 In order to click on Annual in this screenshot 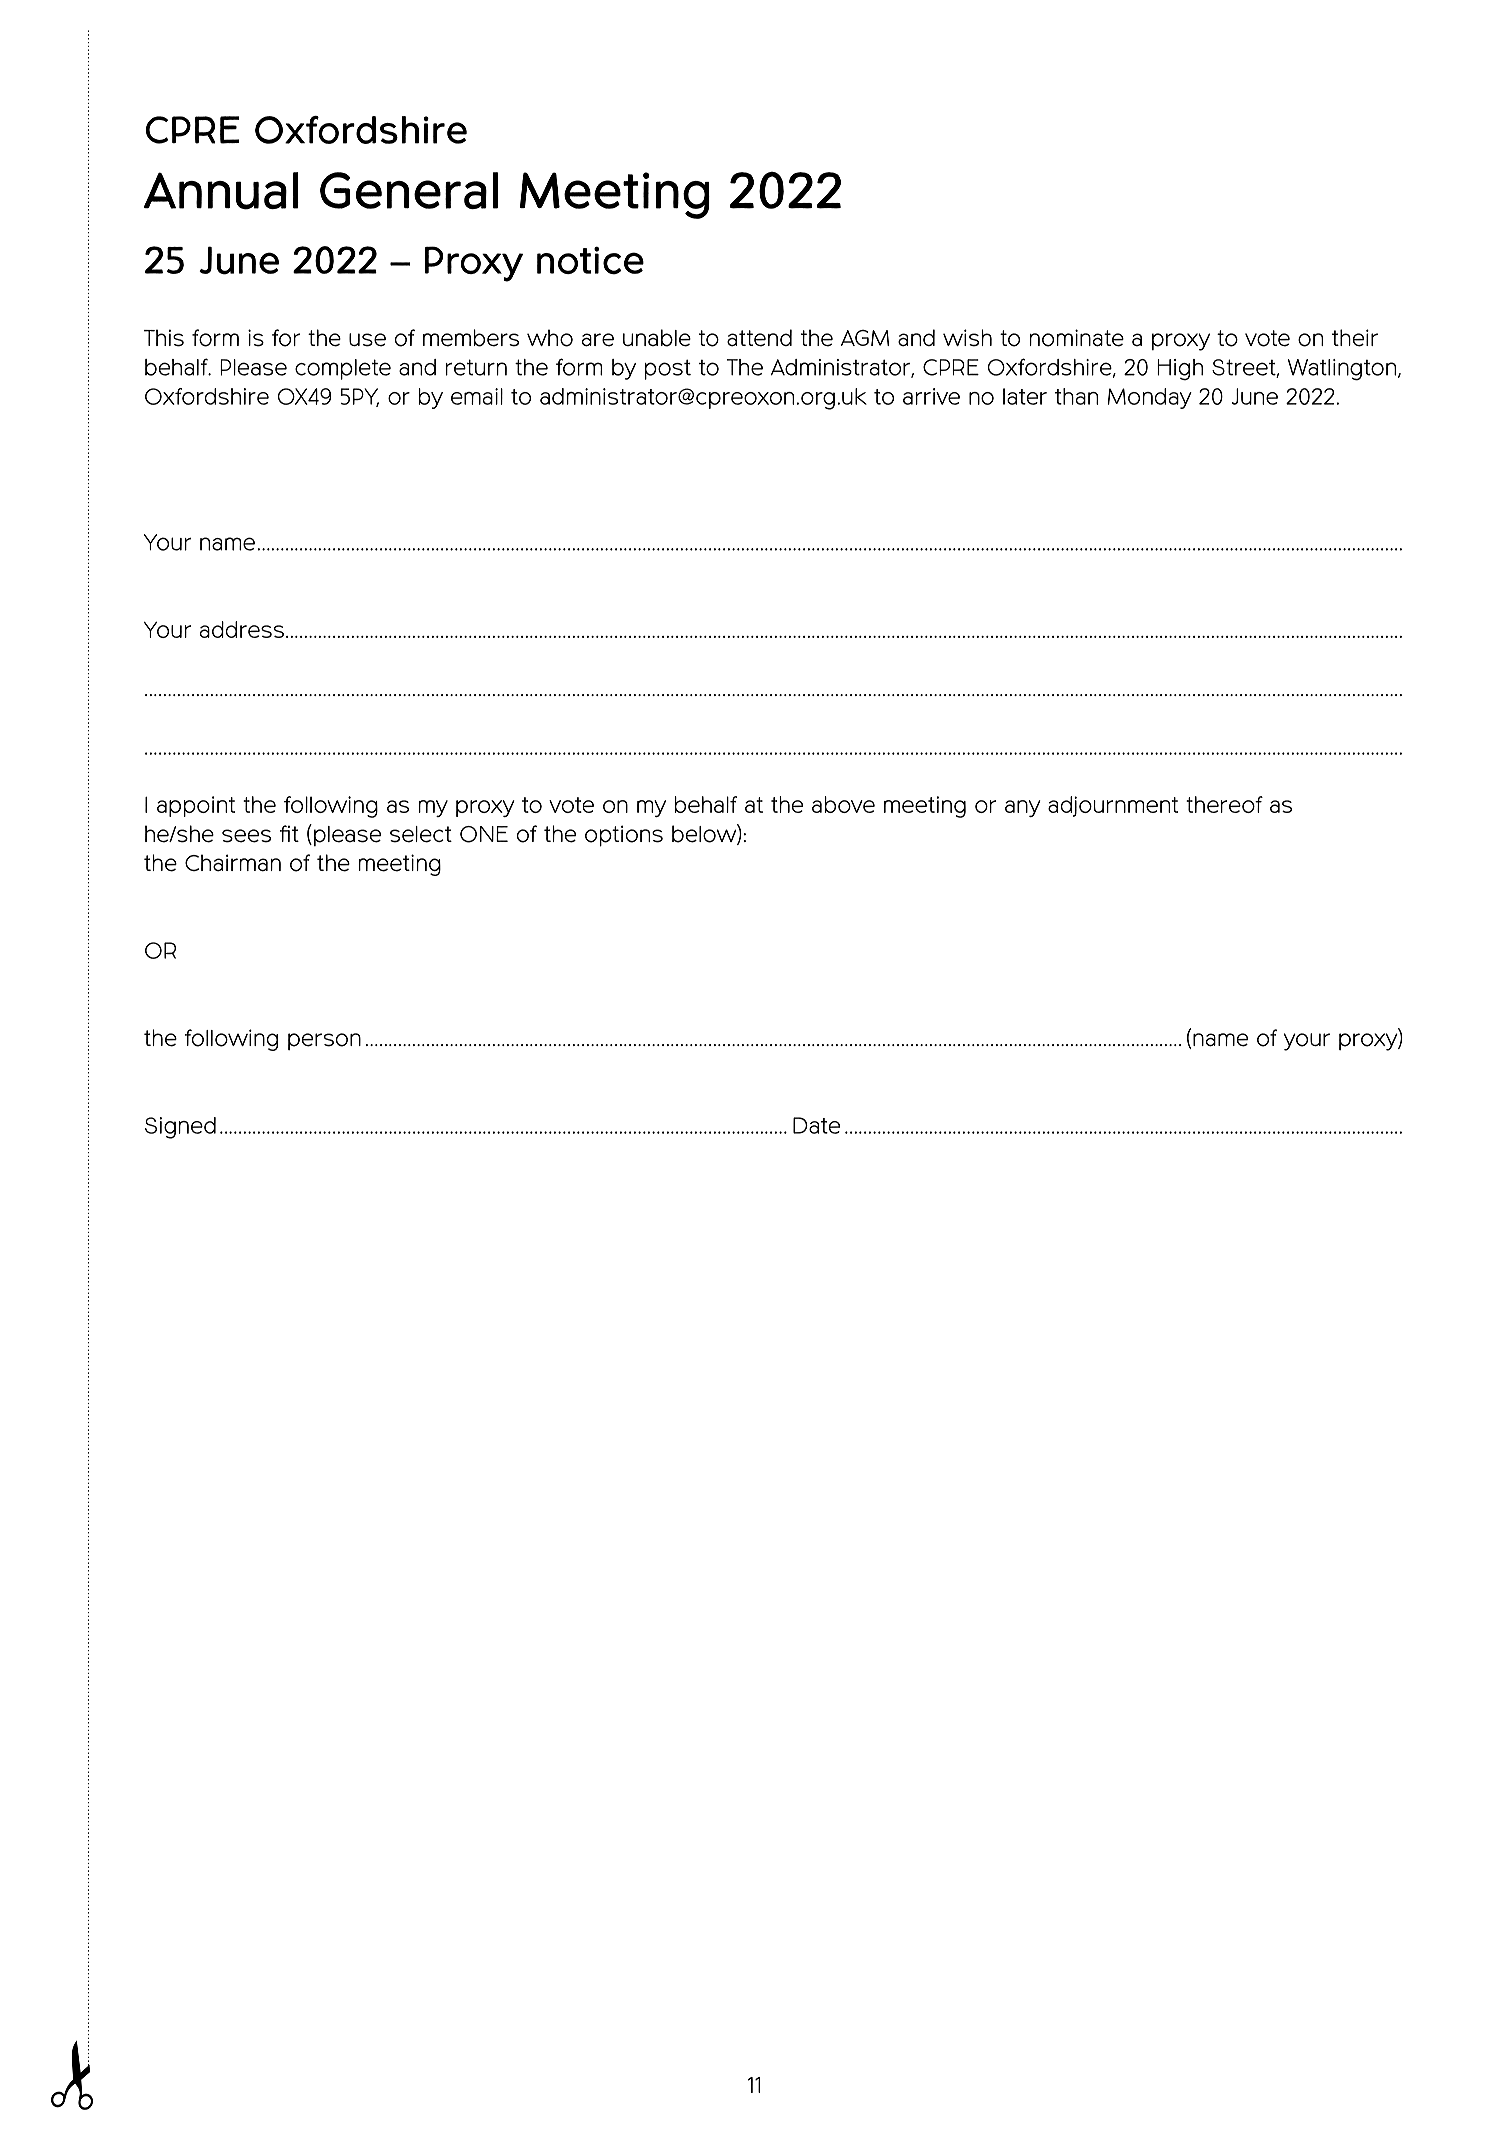, I will do `click(221, 191)`.
